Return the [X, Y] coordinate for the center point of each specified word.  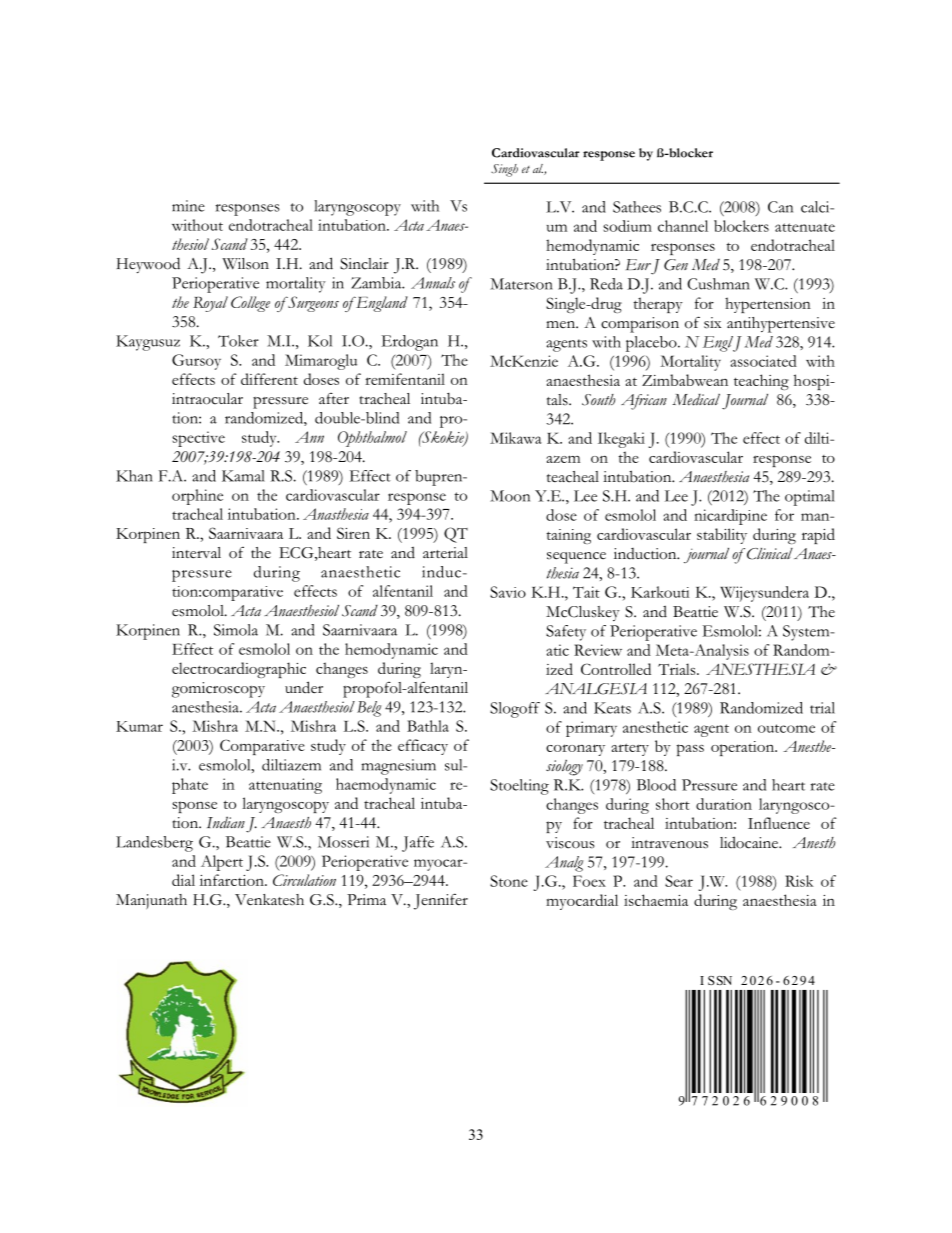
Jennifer [441, 902]
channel [683, 226]
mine [188, 206]
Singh [504, 170]
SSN [720, 980]
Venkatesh [269, 900]
